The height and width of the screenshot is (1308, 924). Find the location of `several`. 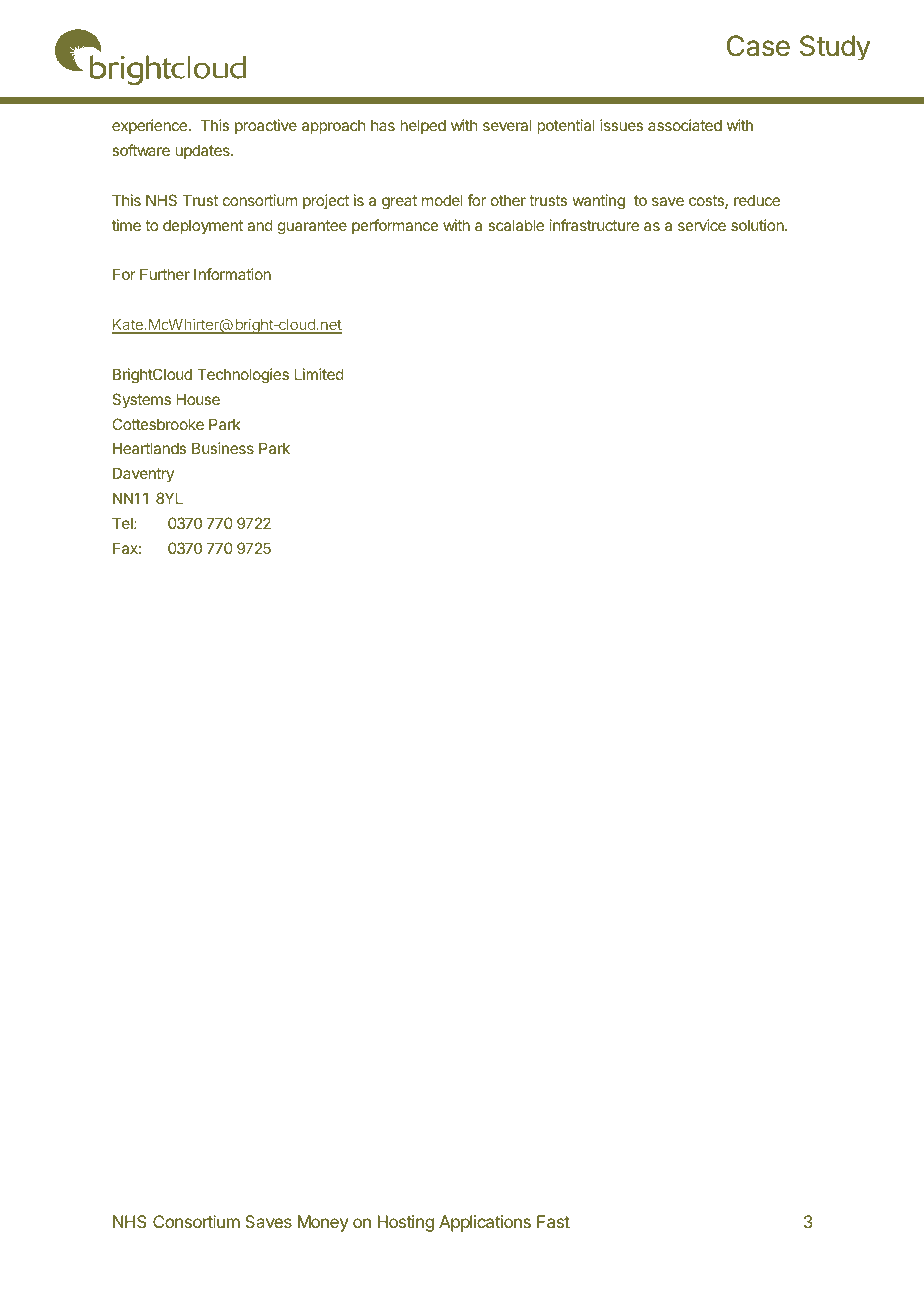

several is located at coordinates (507, 125).
